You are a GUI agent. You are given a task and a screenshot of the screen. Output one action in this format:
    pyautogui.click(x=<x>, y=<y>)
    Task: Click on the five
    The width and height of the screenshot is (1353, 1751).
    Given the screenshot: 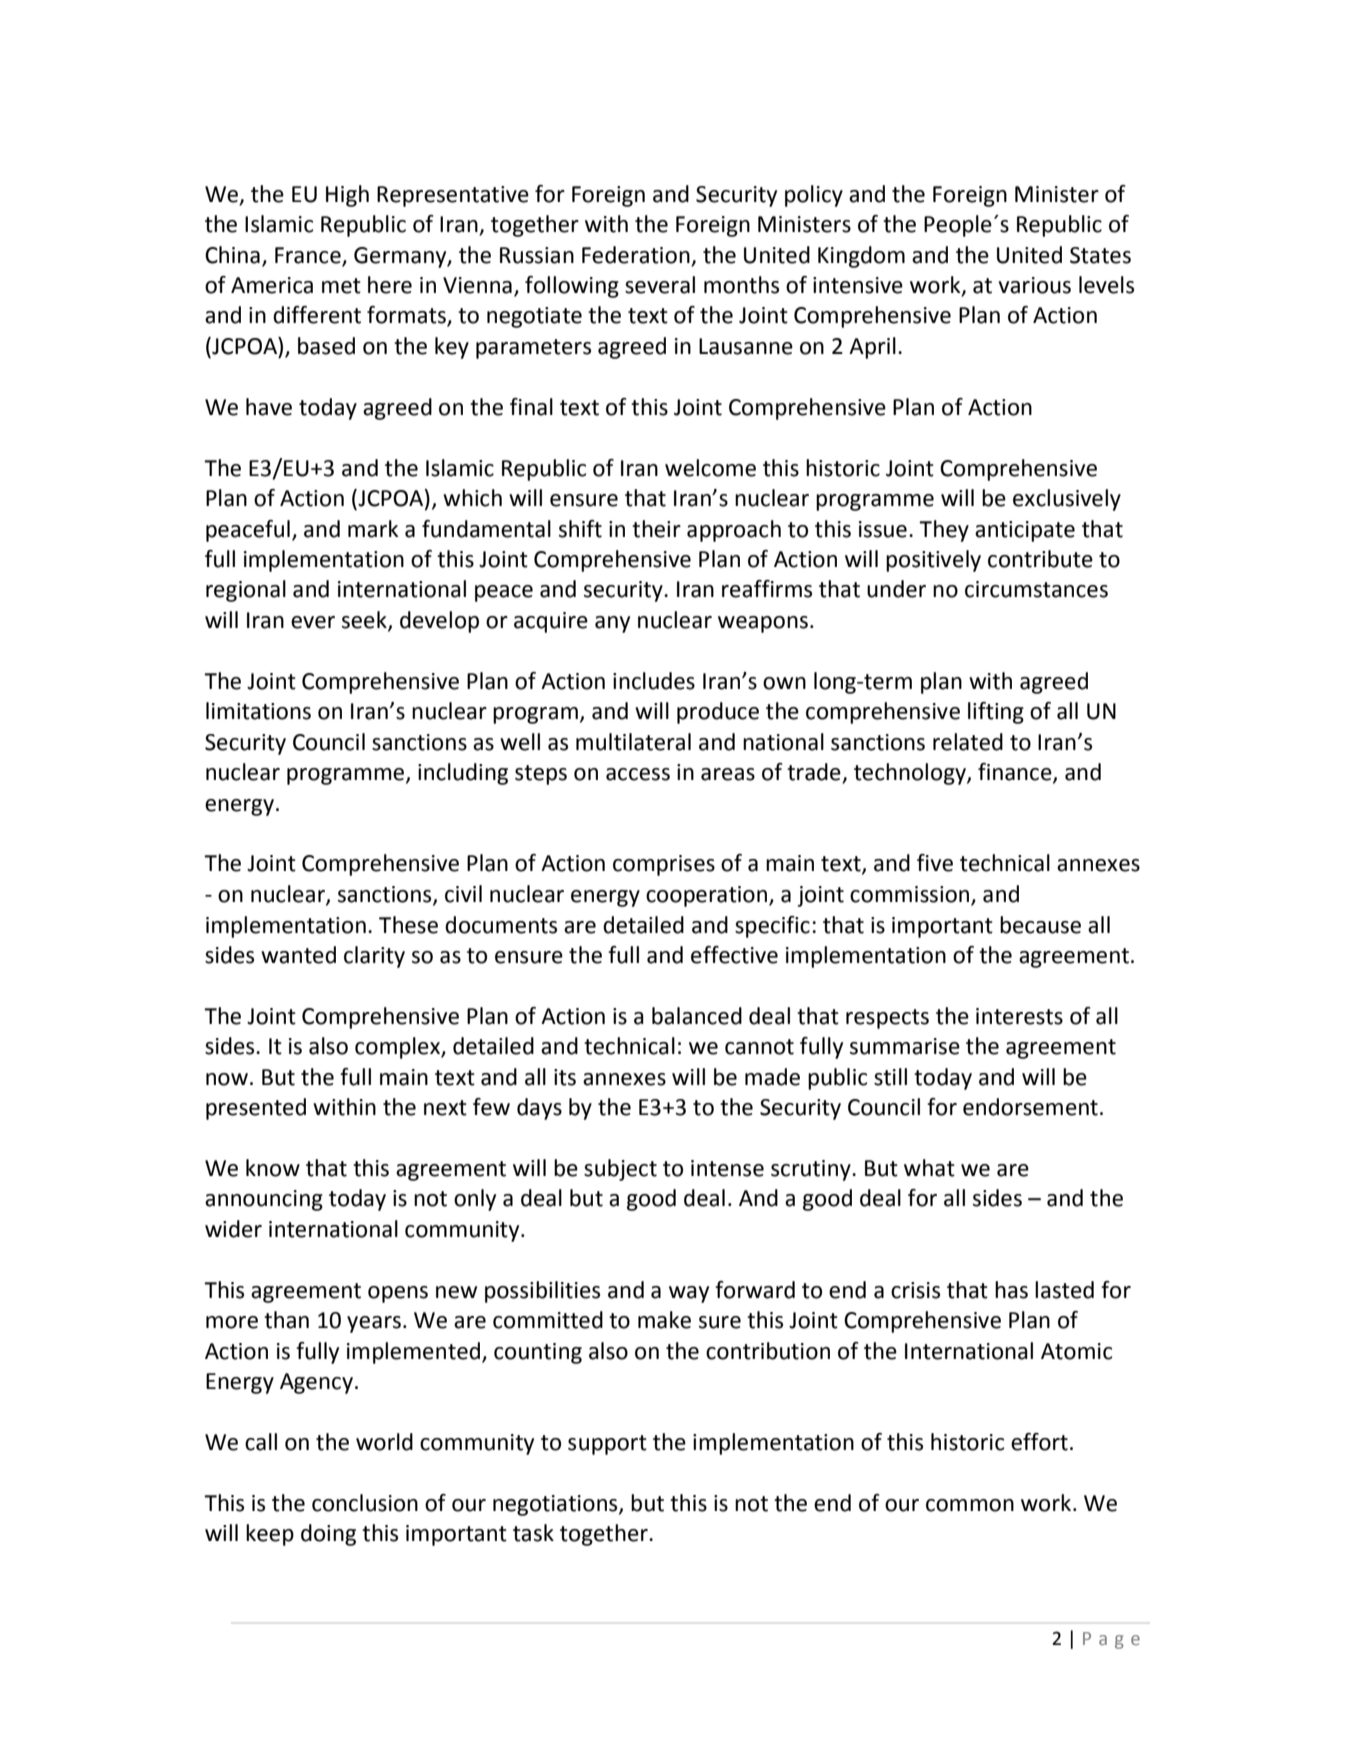 What is the action you would take?
    pyautogui.click(x=935, y=863)
